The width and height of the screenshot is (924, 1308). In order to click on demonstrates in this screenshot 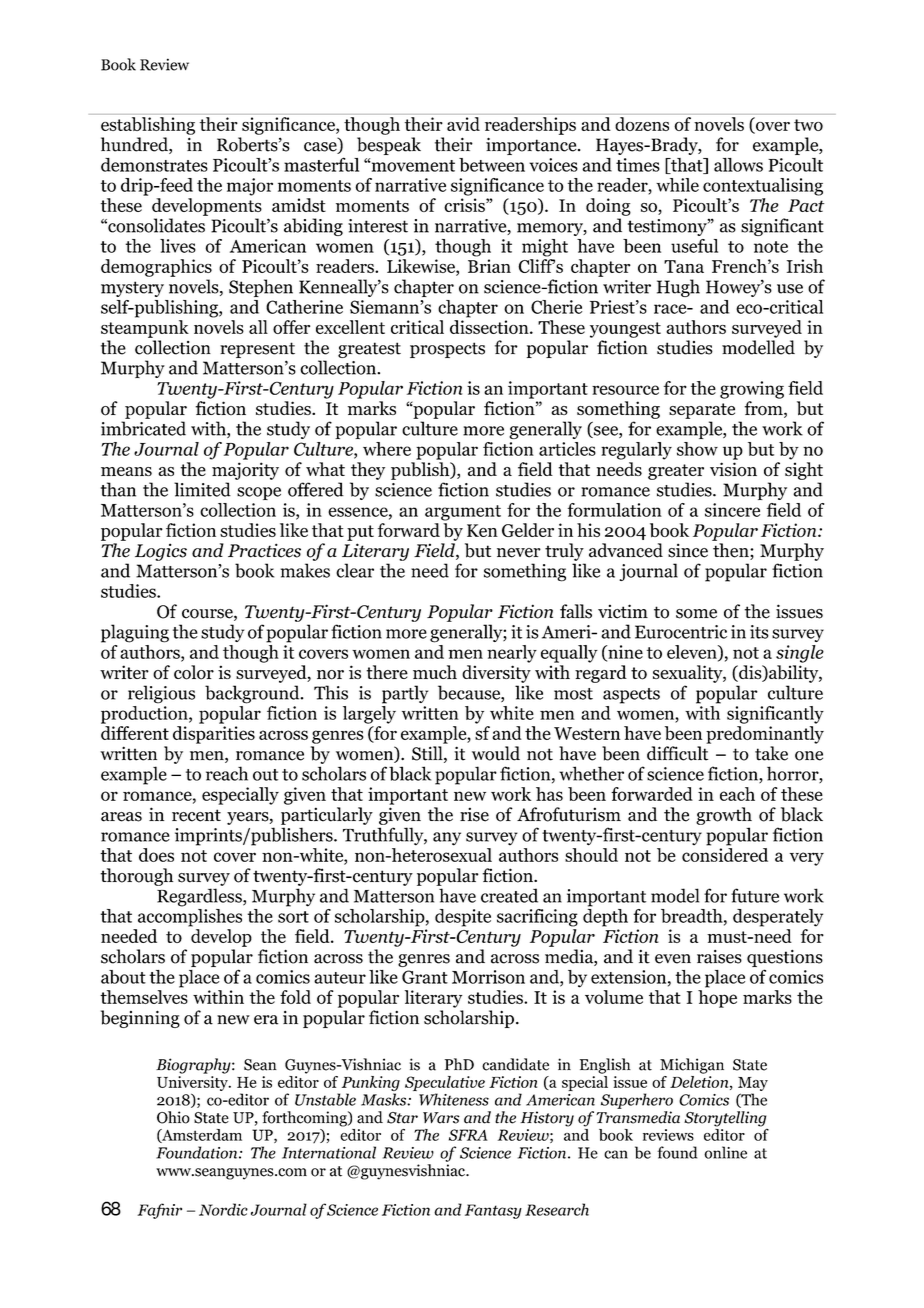, I will do `click(154, 165)`.
